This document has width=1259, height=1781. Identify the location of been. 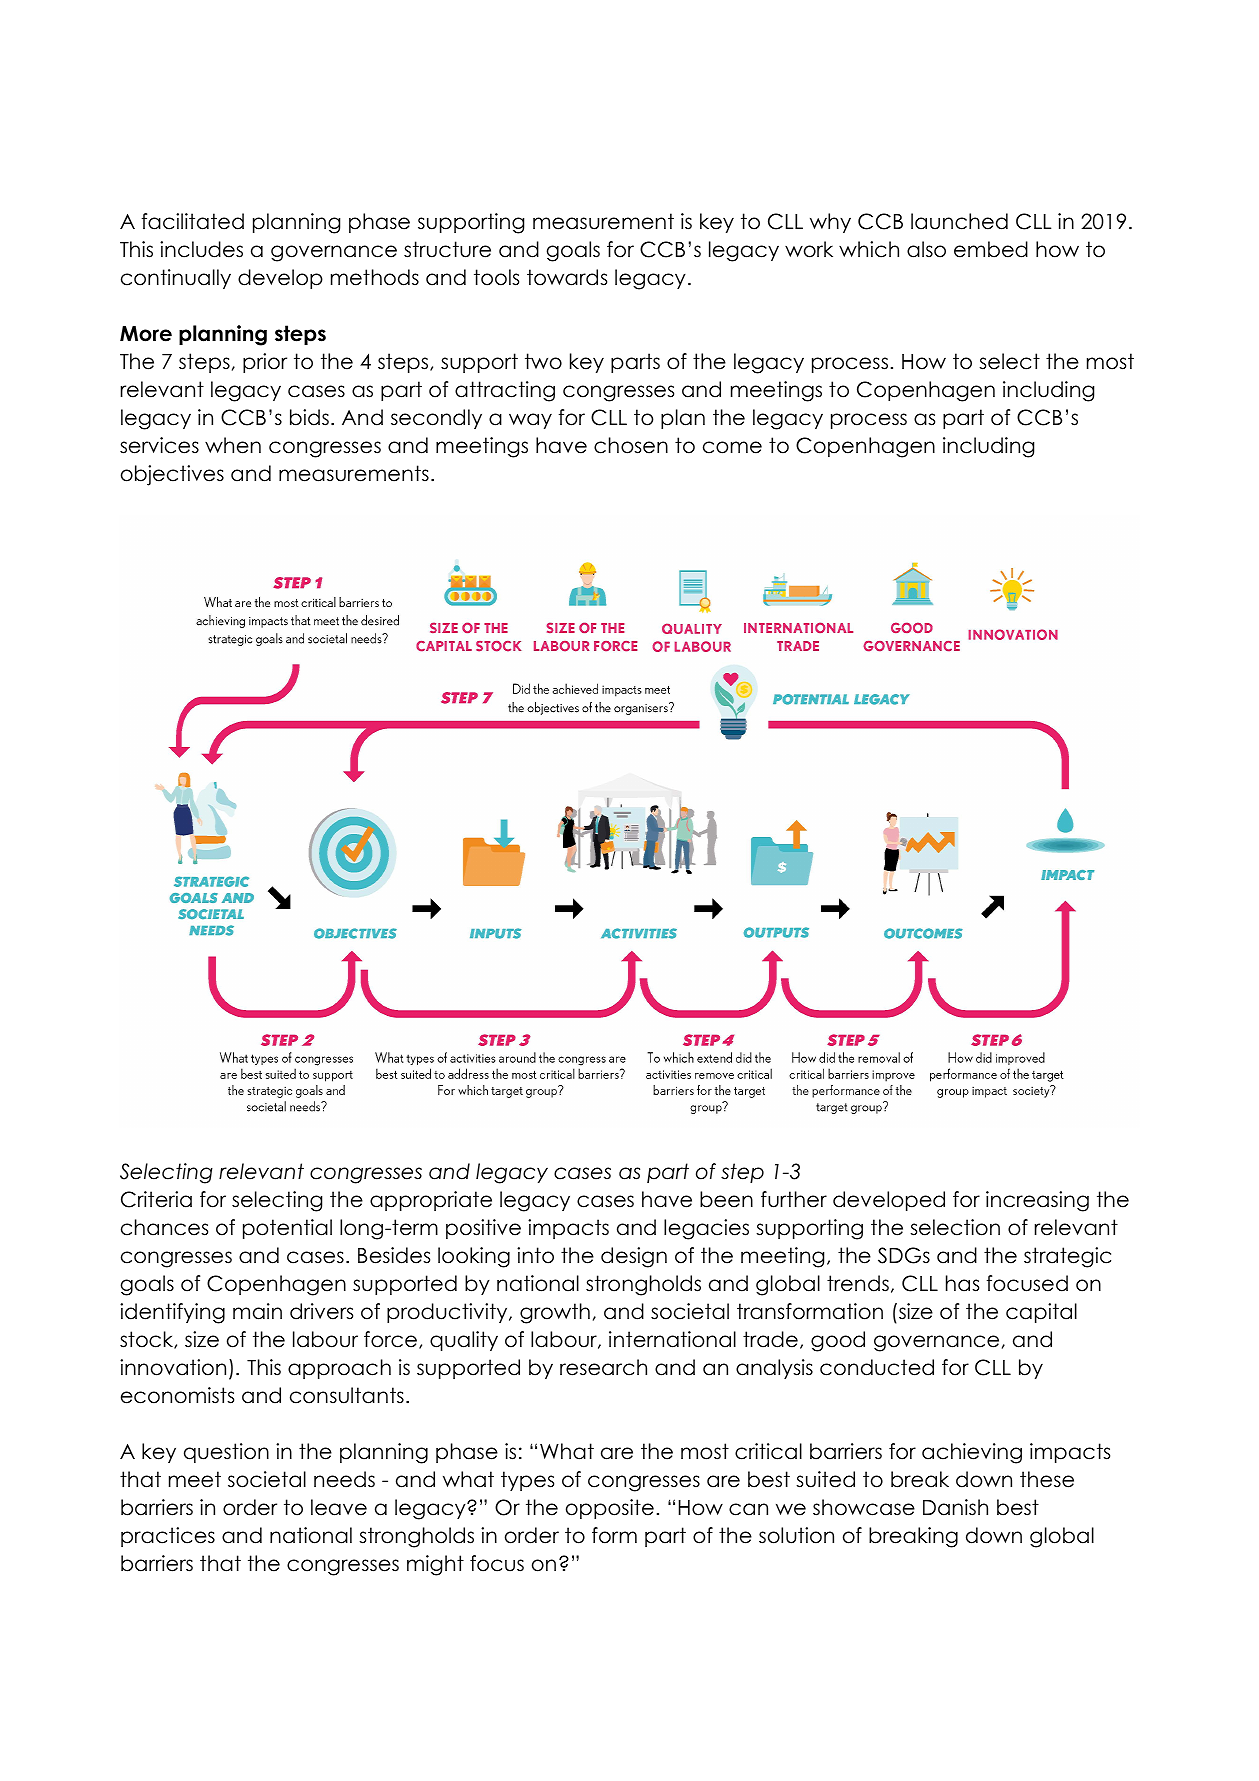
(726, 1199).
